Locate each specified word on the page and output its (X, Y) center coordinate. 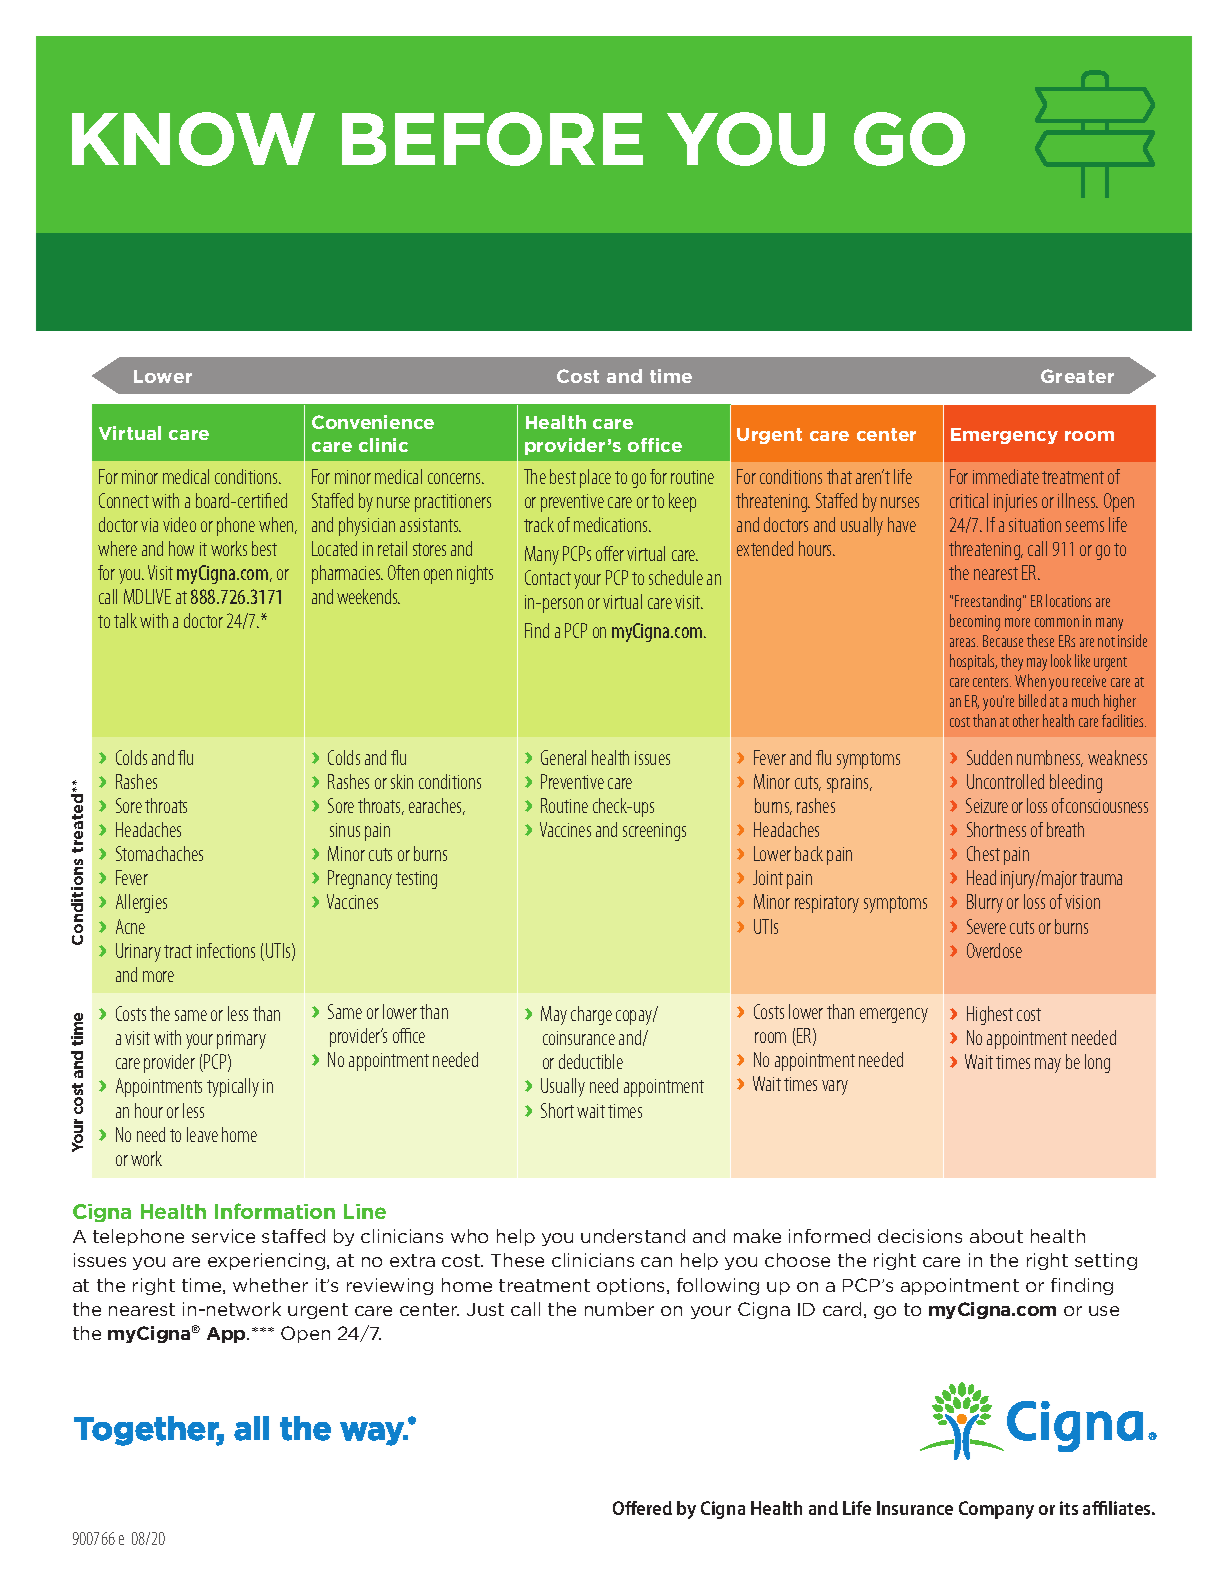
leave (202, 1134)
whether (270, 1285)
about (996, 1236)
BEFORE (492, 139)
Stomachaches (159, 853)
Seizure (987, 805)
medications (612, 524)
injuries (1015, 503)
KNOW (193, 139)
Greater (1077, 376)
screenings (654, 832)
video (179, 524)
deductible (591, 1061)
